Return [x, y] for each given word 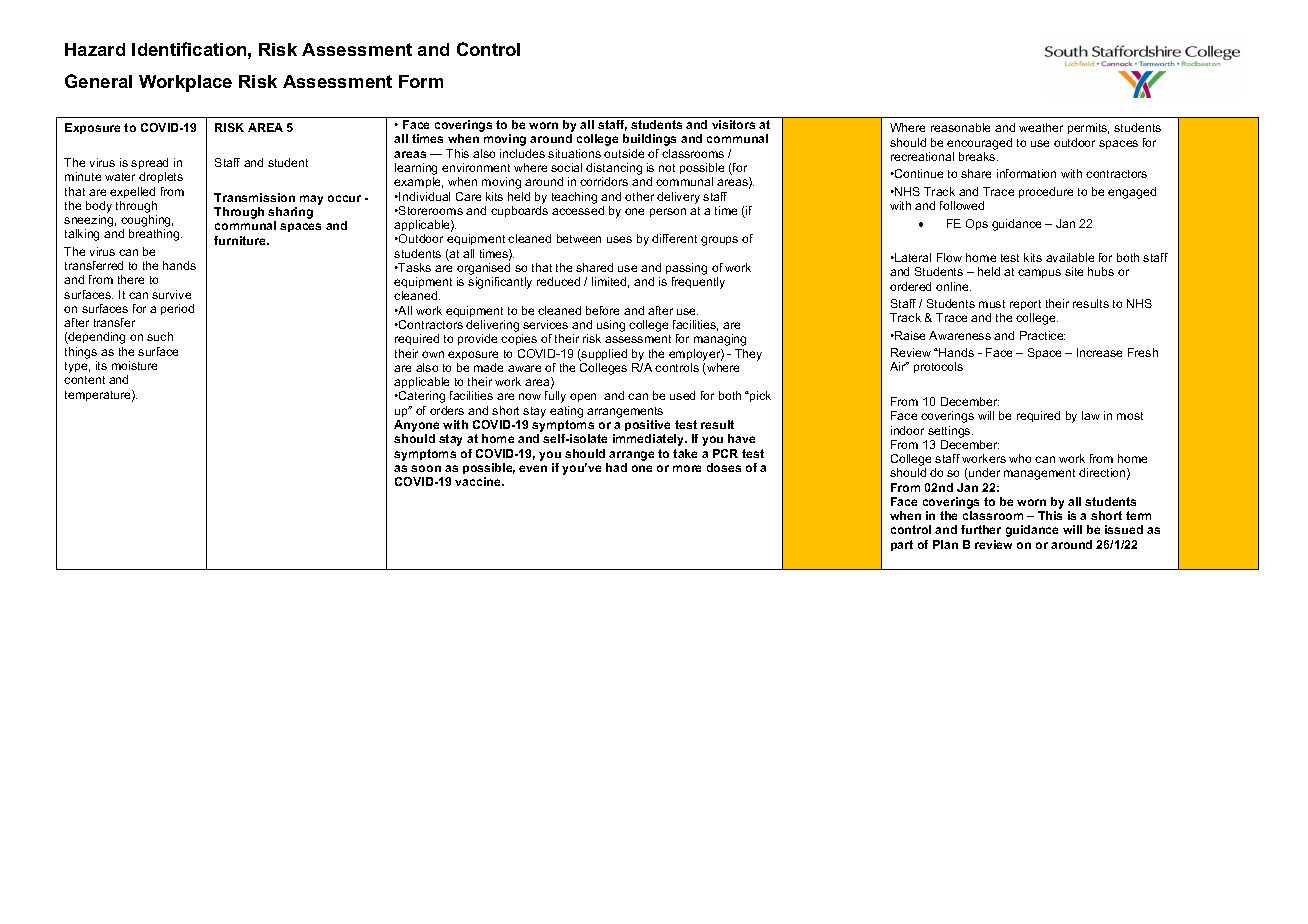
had [616, 467]
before [602, 310]
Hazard [95, 49]
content [84, 380]
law [1091, 415]
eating [566, 412]
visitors [733, 124]
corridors [604, 181]
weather [1041, 127]
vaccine [479, 481]
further [981, 529]
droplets [161, 177]
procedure [1046, 192]
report [1025, 305]
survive [171, 294]
